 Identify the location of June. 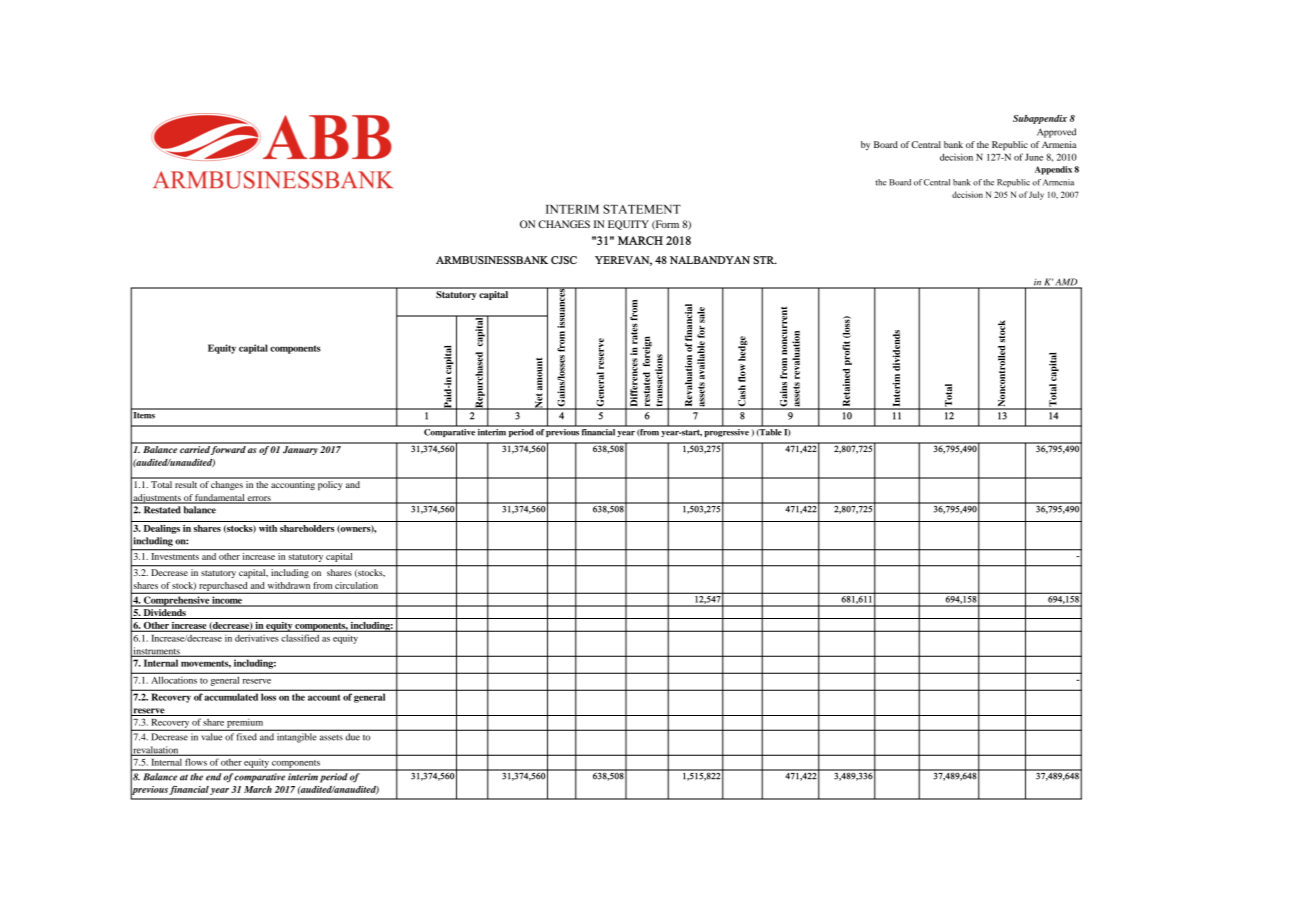
(1034, 157).
